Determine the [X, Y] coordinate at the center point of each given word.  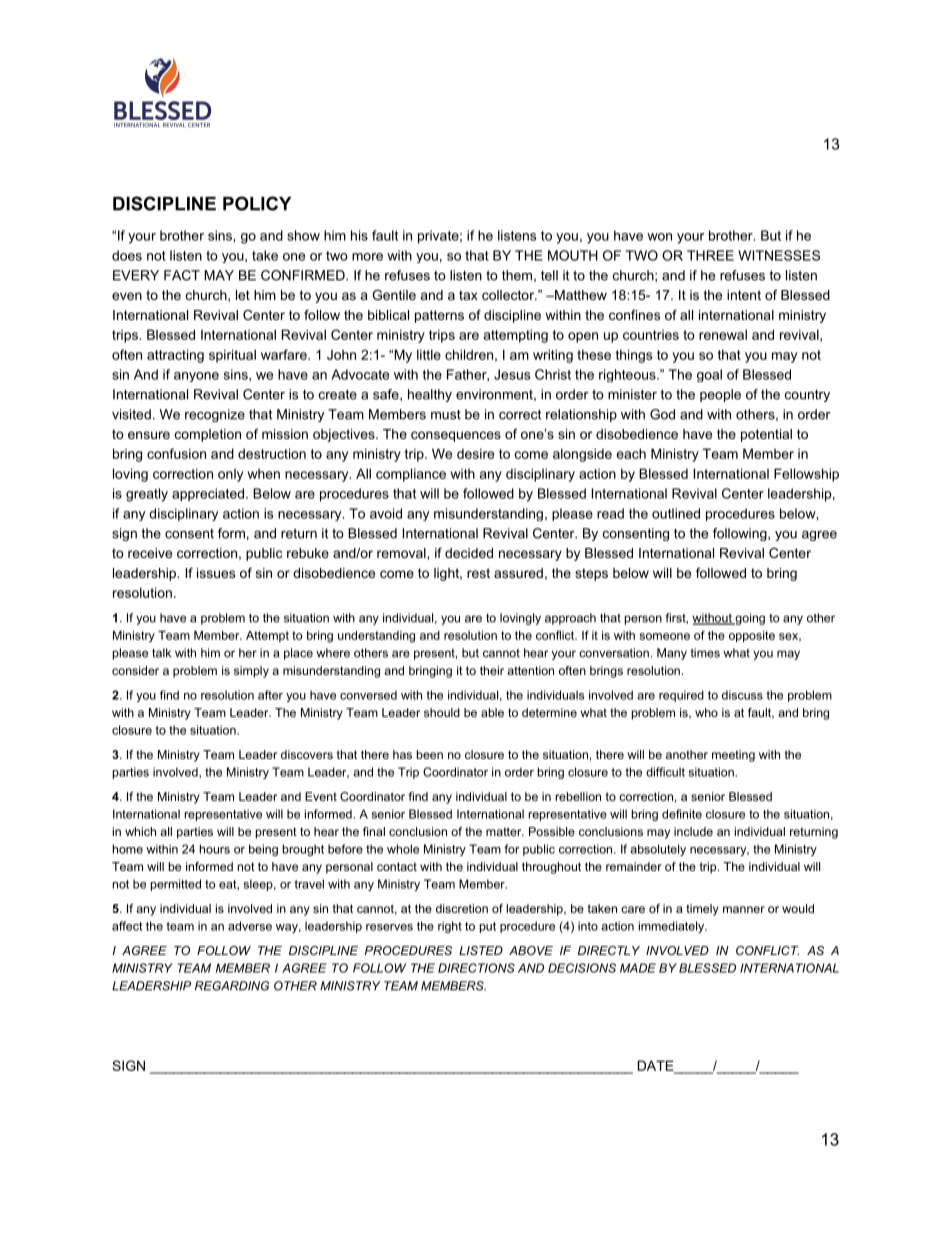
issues [216, 573]
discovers [307, 754]
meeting [733, 756]
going [749, 619]
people [720, 395]
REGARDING [232, 986]
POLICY [257, 203]
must [446, 414]
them [517, 275]
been [430, 754]
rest [478, 573]
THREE [710, 255]
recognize [215, 415]
